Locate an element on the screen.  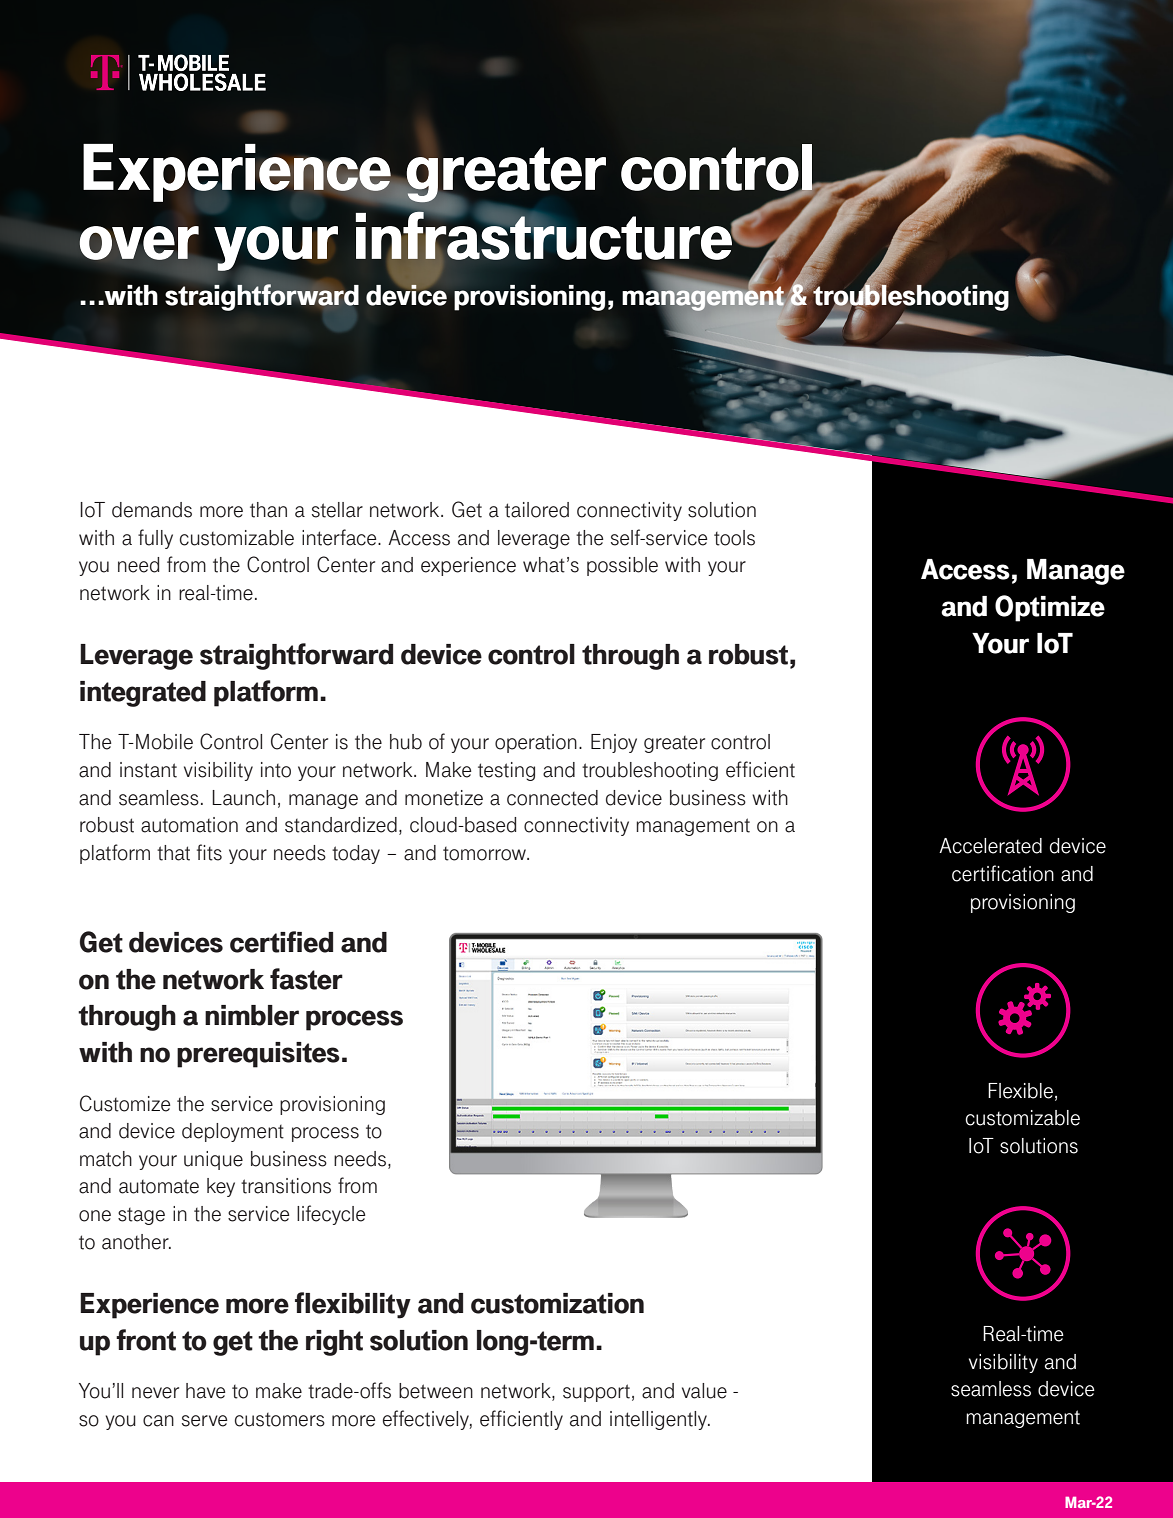
tools is located at coordinates (734, 538).
